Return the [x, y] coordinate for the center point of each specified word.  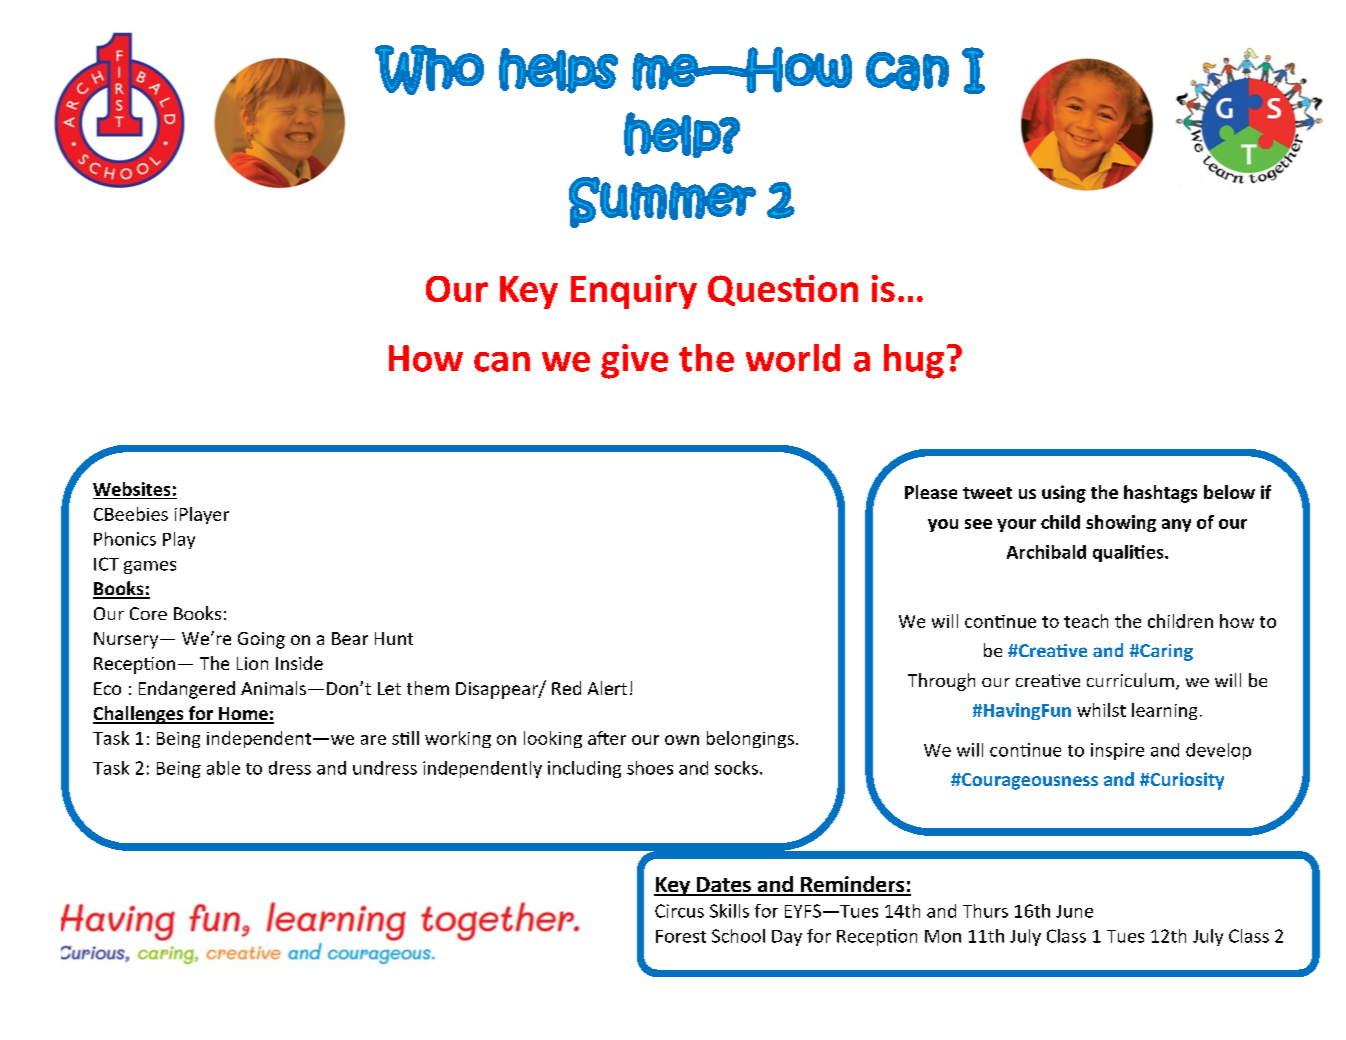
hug [914, 361]
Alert [607, 688]
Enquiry [634, 292]
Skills [729, 911]
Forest [681, 936]
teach [1086, 621]
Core [148, 613]
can [502, 362]
